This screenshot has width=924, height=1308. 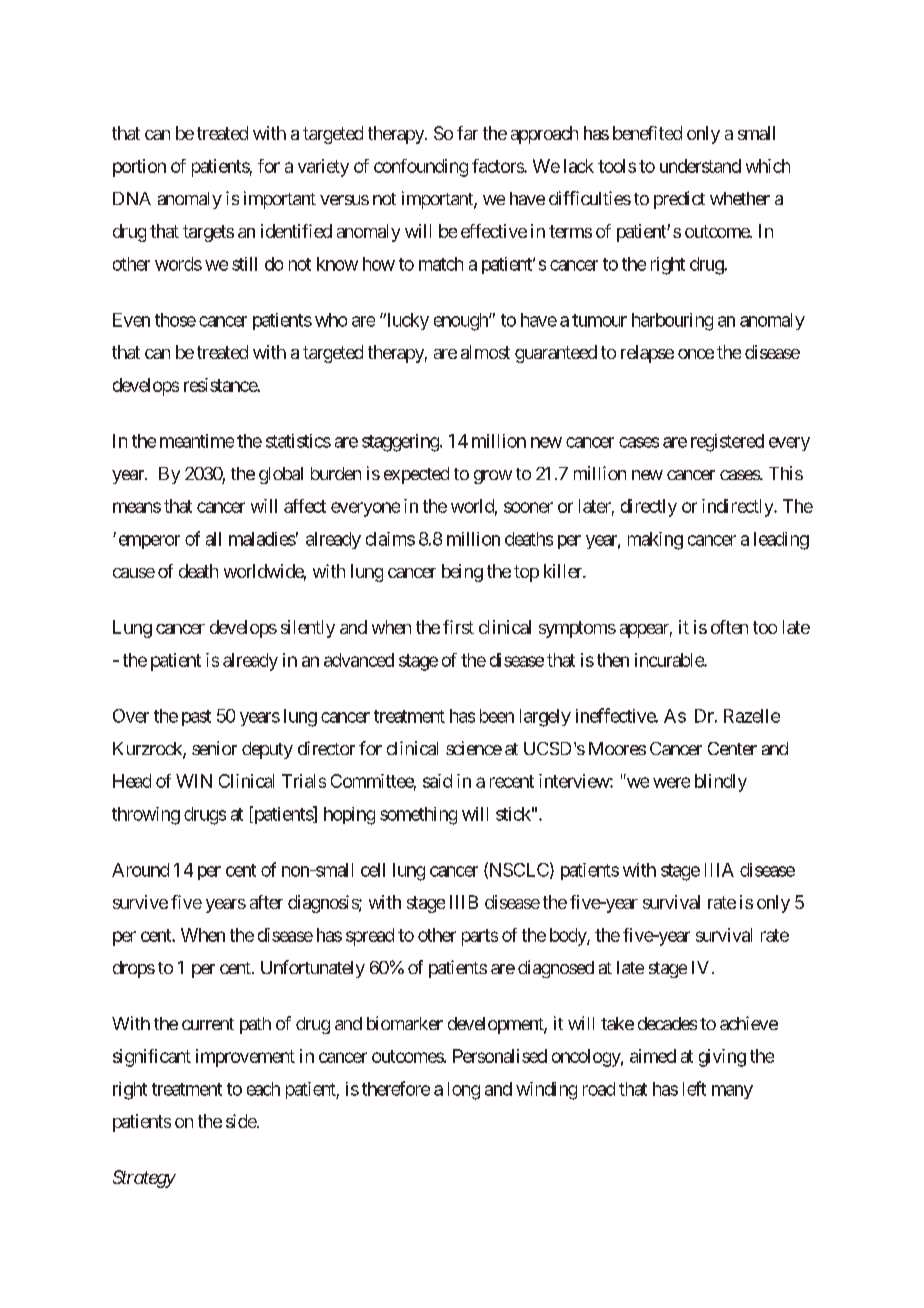 What do you see at coordinates (241, 1121) in the screenshot?
I see `side` at bounding box center [241, 1121].
